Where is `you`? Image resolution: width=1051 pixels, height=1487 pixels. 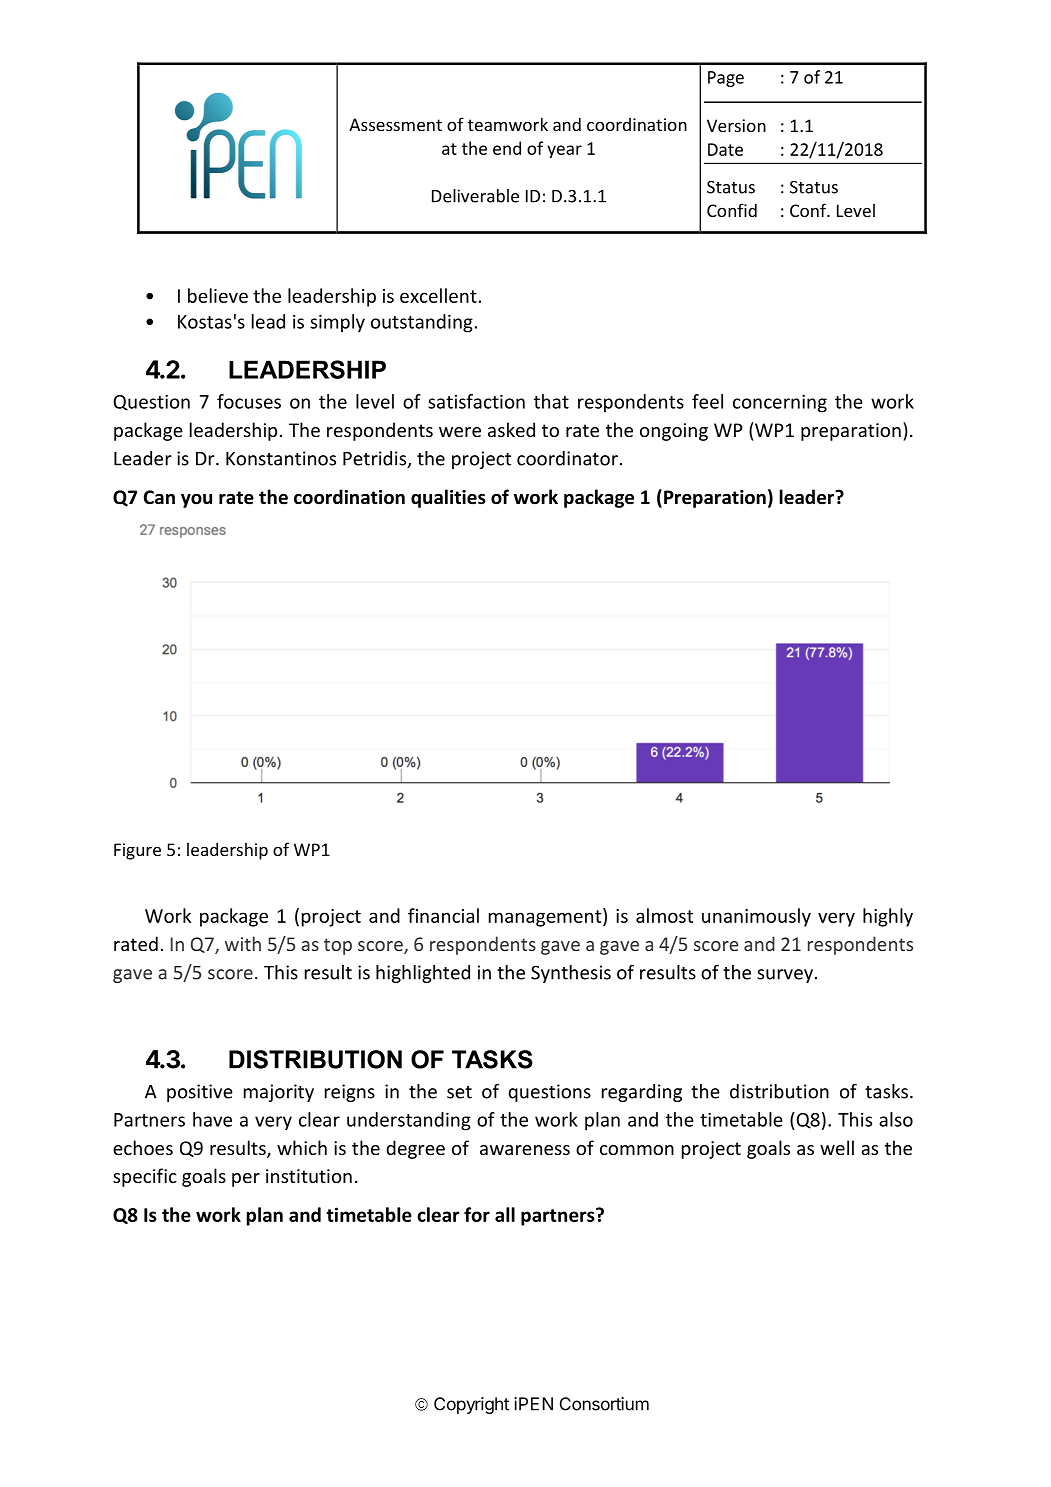
you is located at coordinates (196, 501).
